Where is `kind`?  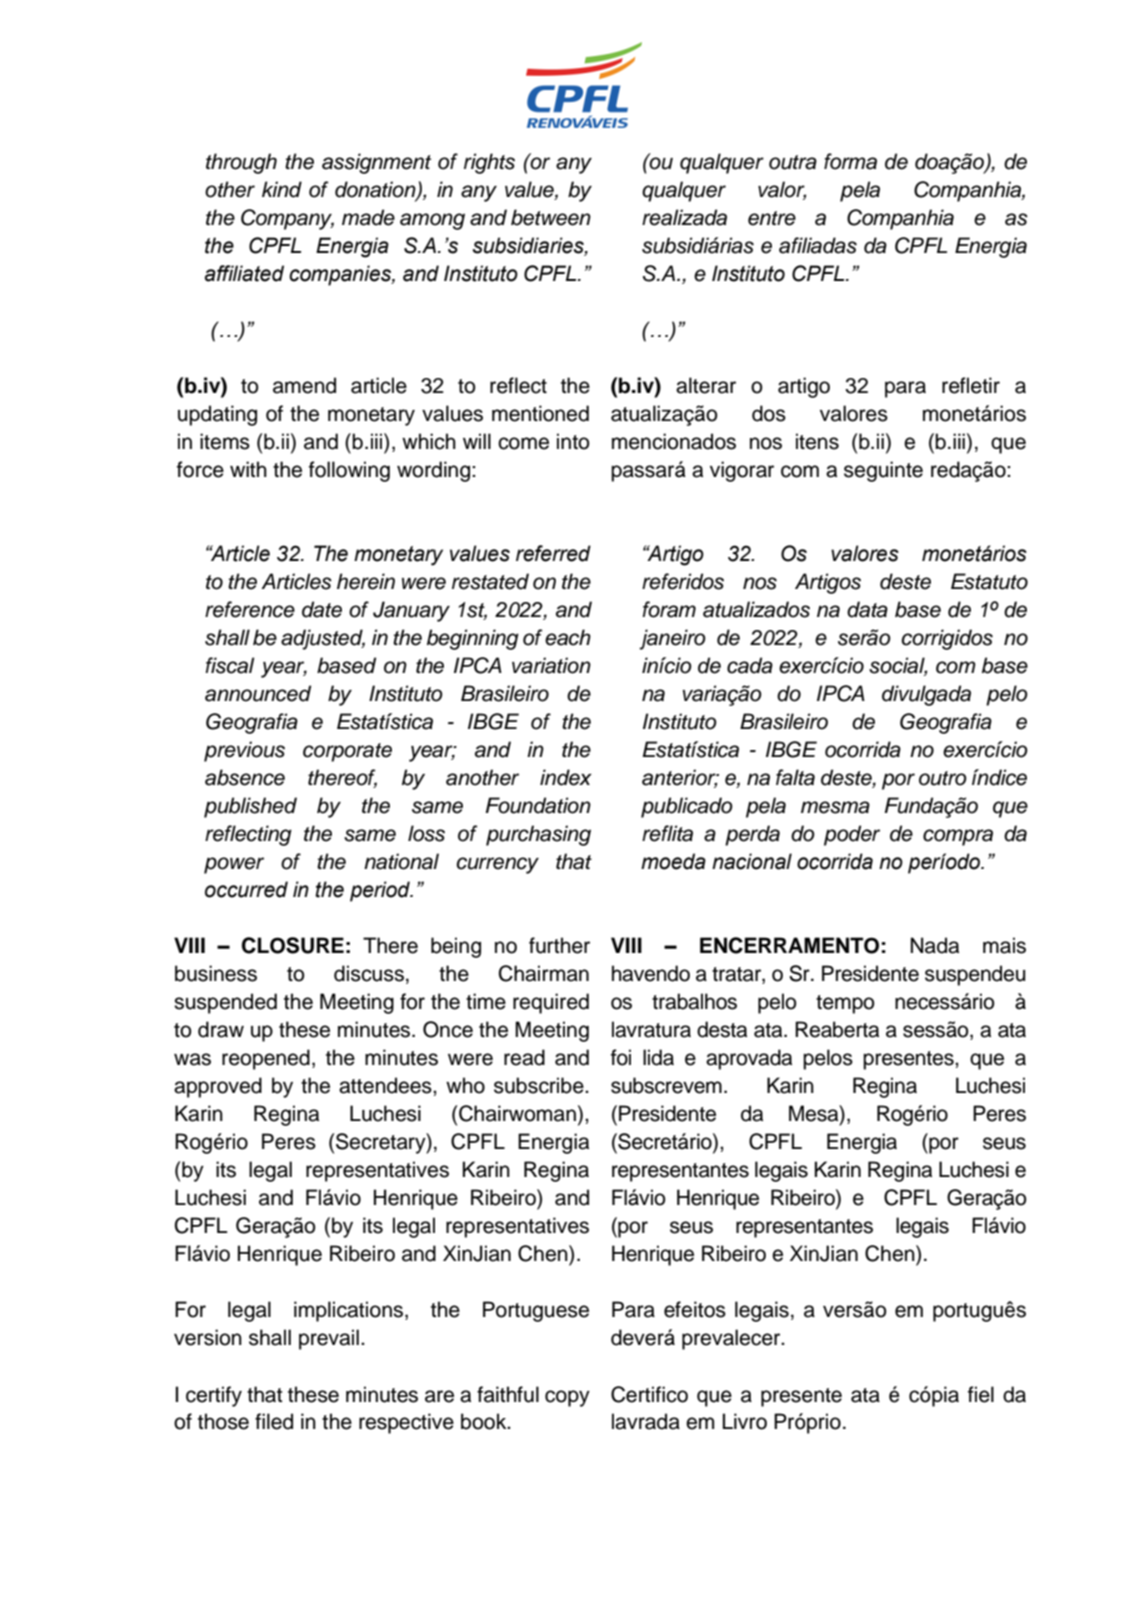
kind is located at coordinates (282, 189).
